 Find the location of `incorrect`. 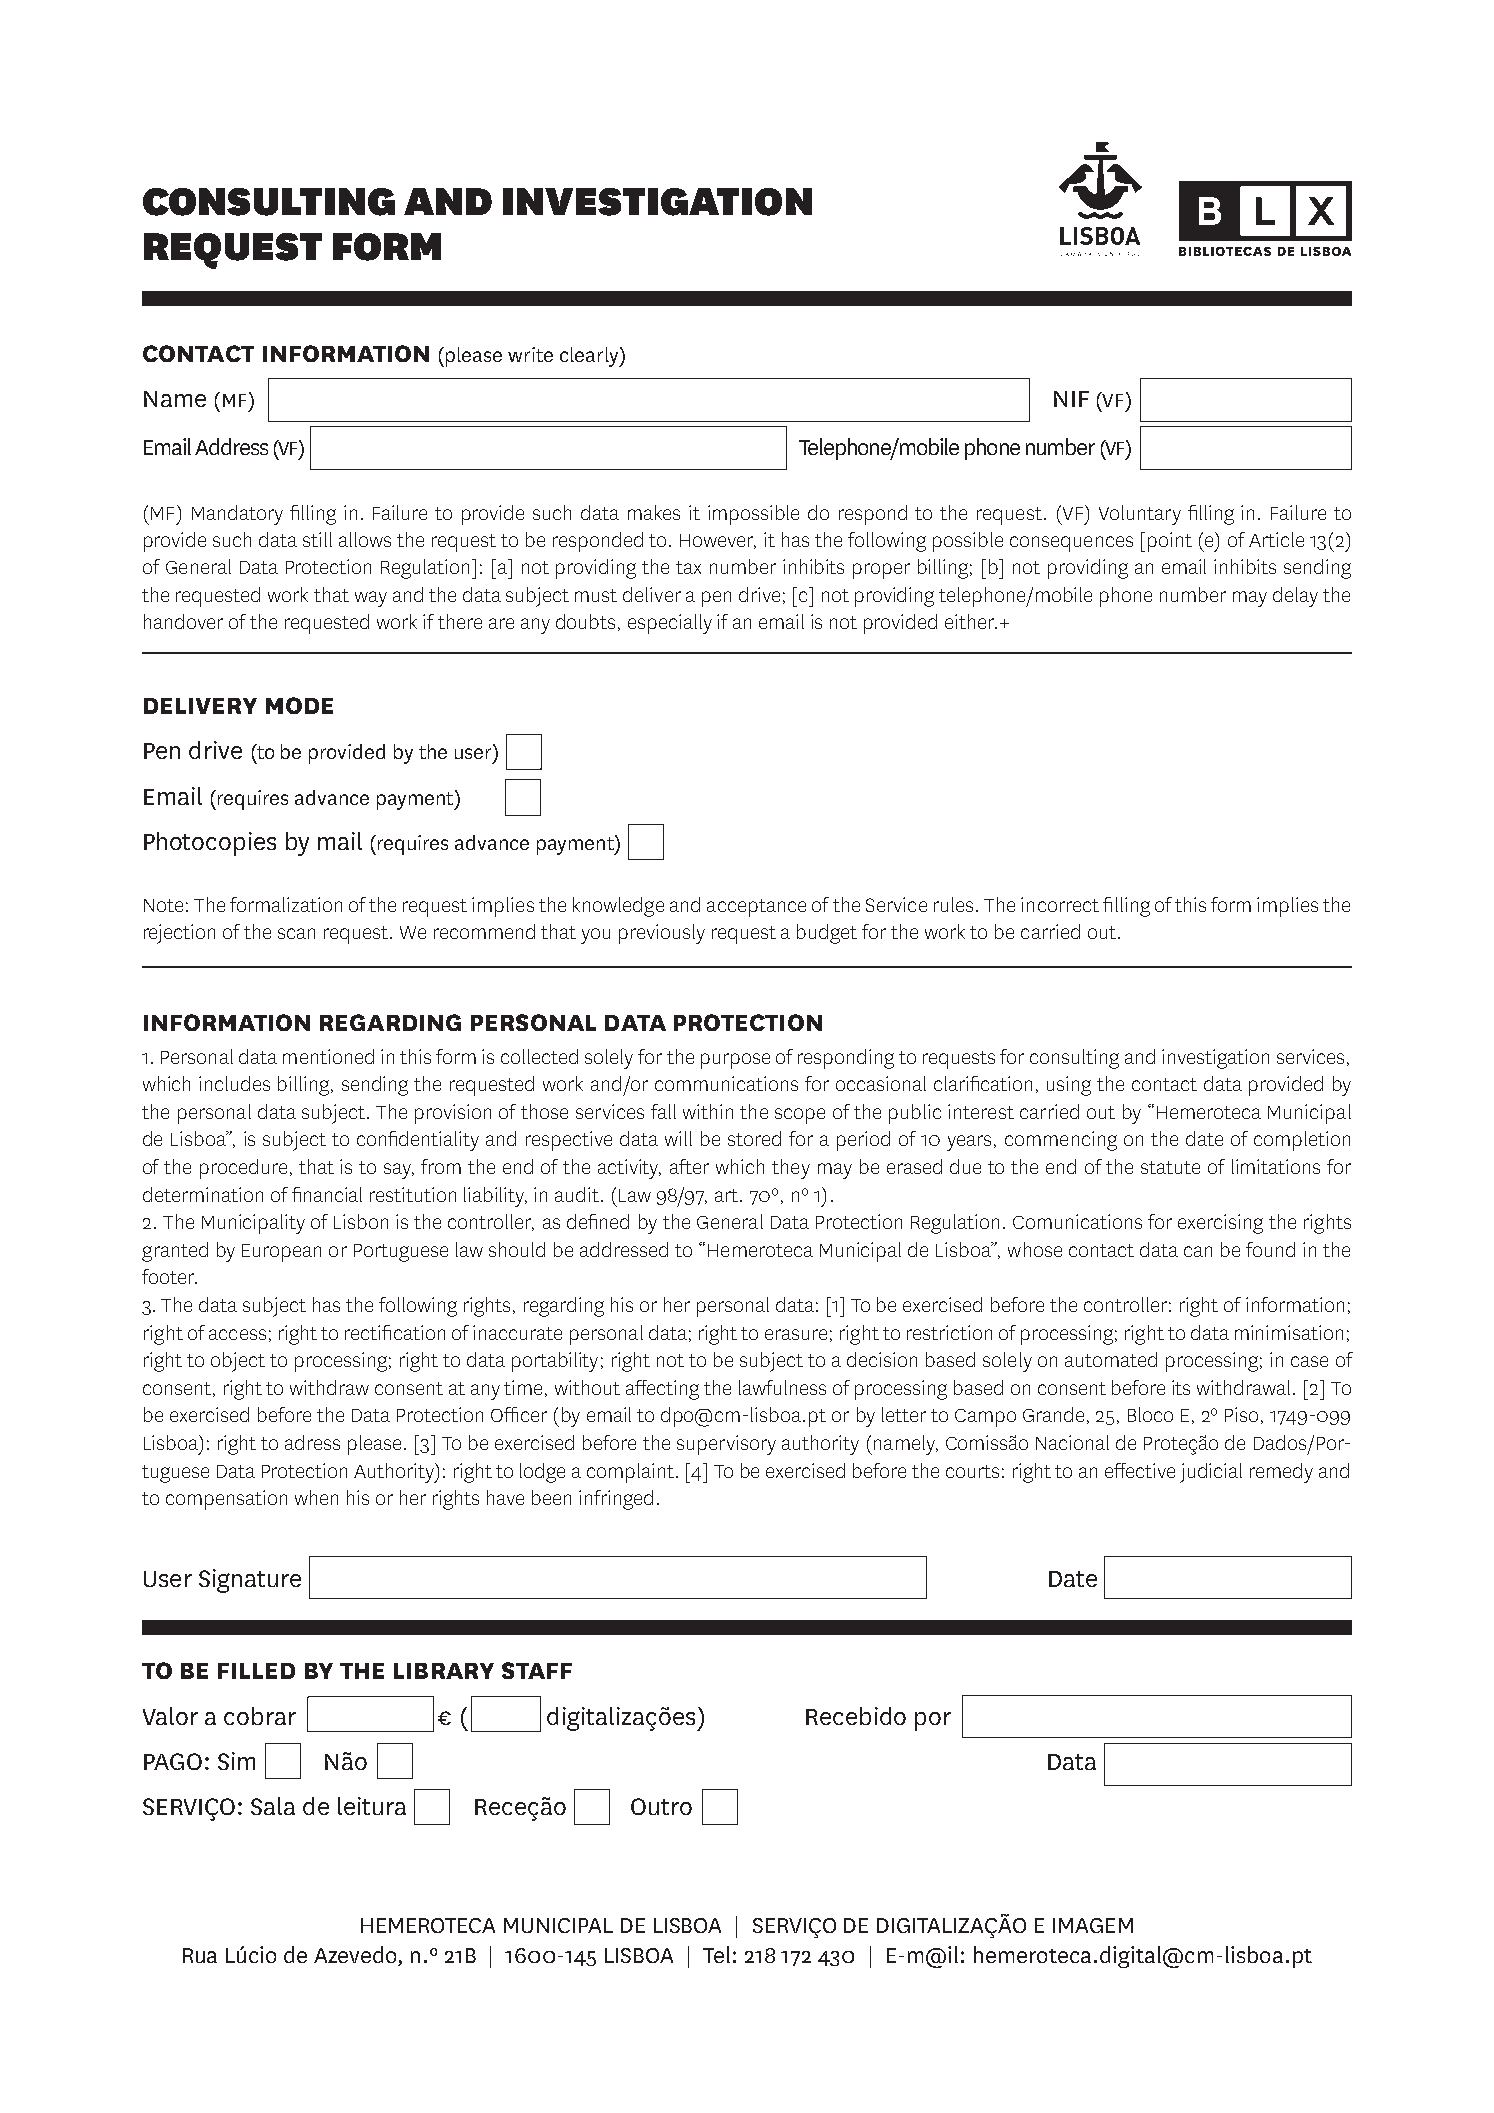

incorrect is located at coordinates (1060, 904).
